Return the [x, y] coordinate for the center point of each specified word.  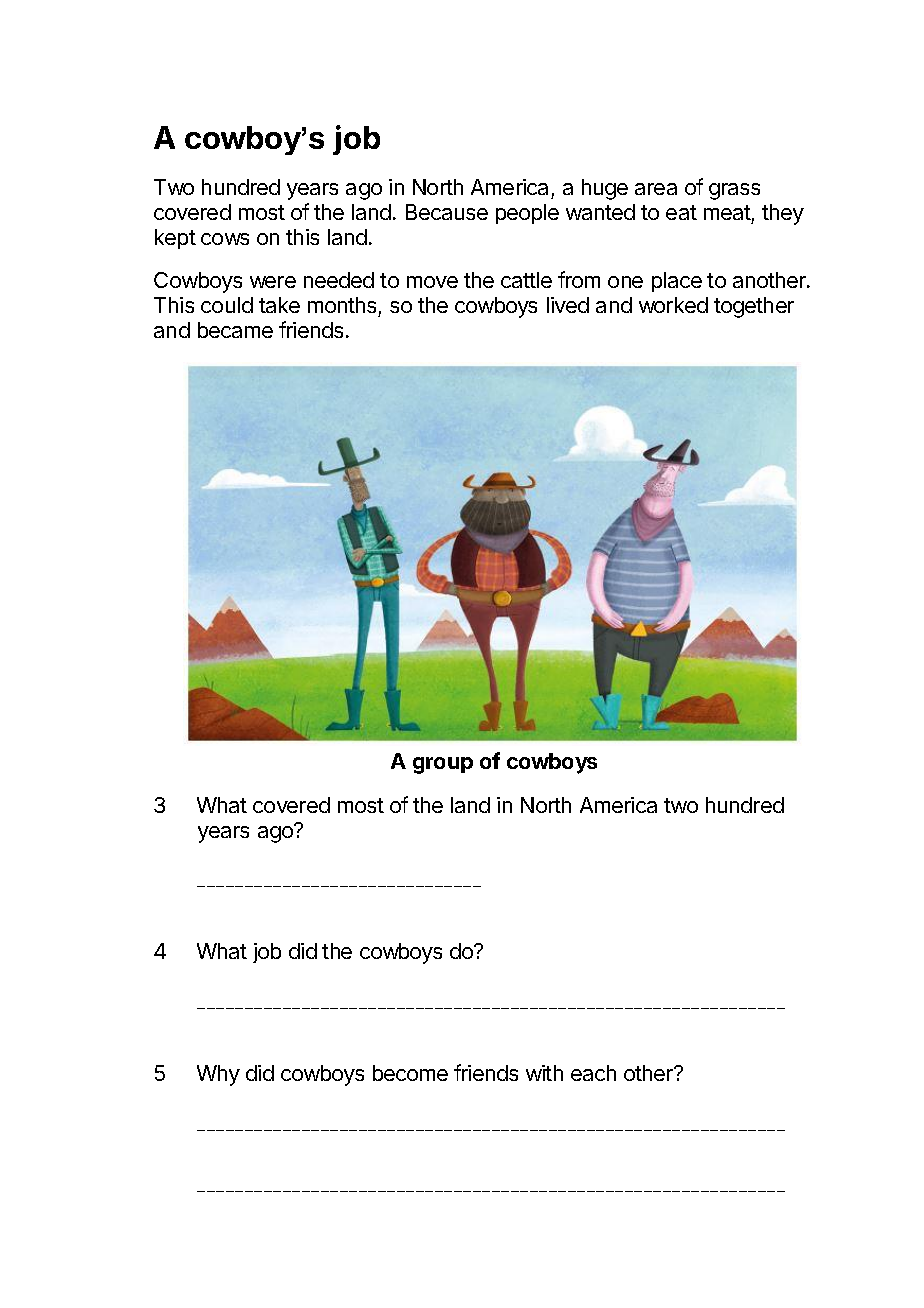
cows [225, 239]
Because [447, 212]
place [677, 282]
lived [568, 305]
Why [218, 1075]
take [279, 305]
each [593, 1073]
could [227, 305]
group [443, 765]
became [235, 330]
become [410, 1073]
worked [673, 305]
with [544, 1073]
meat [727, 212]
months [343, 307]
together [754, 307]
